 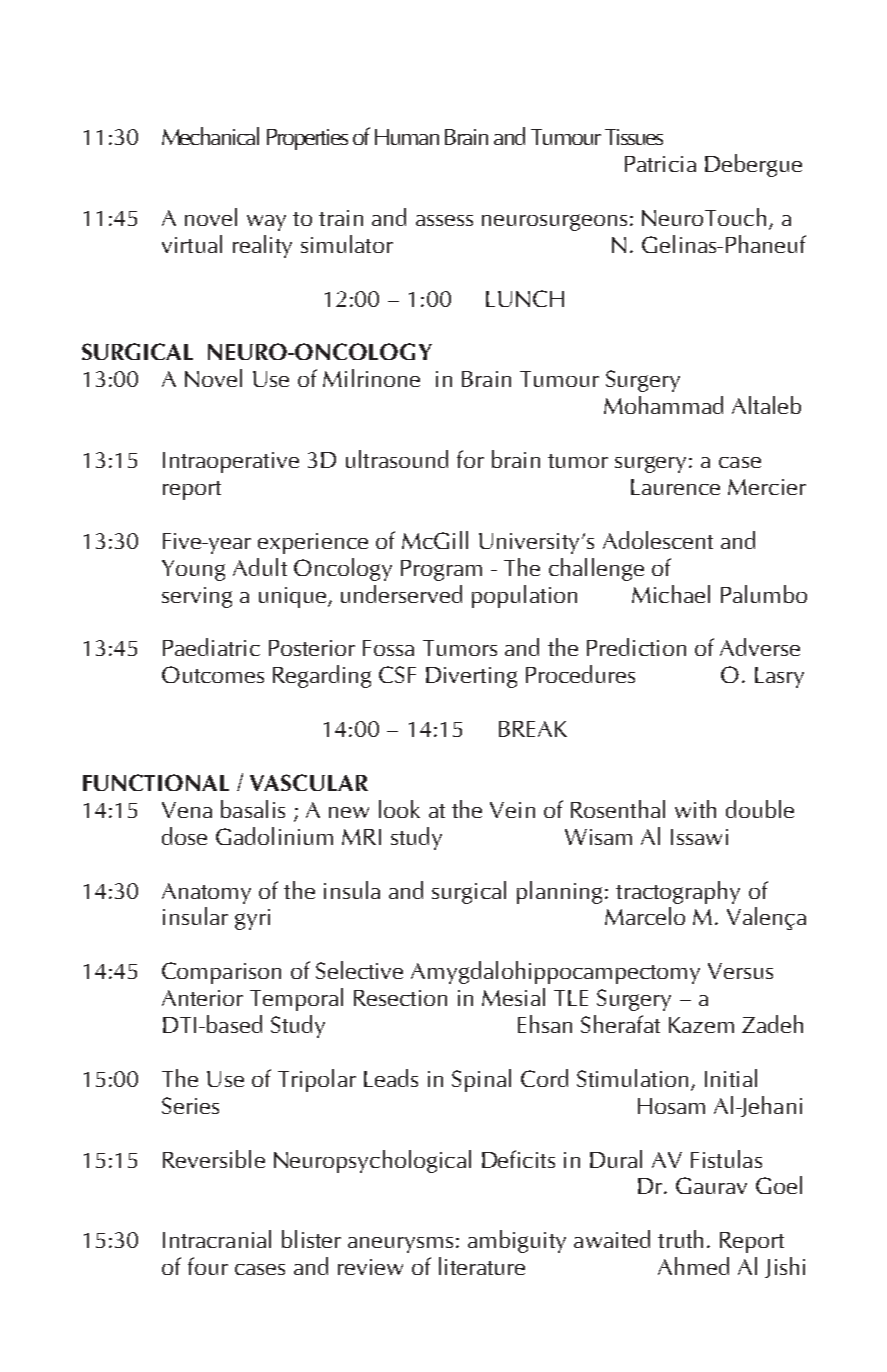 I want to click on Intracranial, so click(x=217, y=1239).
